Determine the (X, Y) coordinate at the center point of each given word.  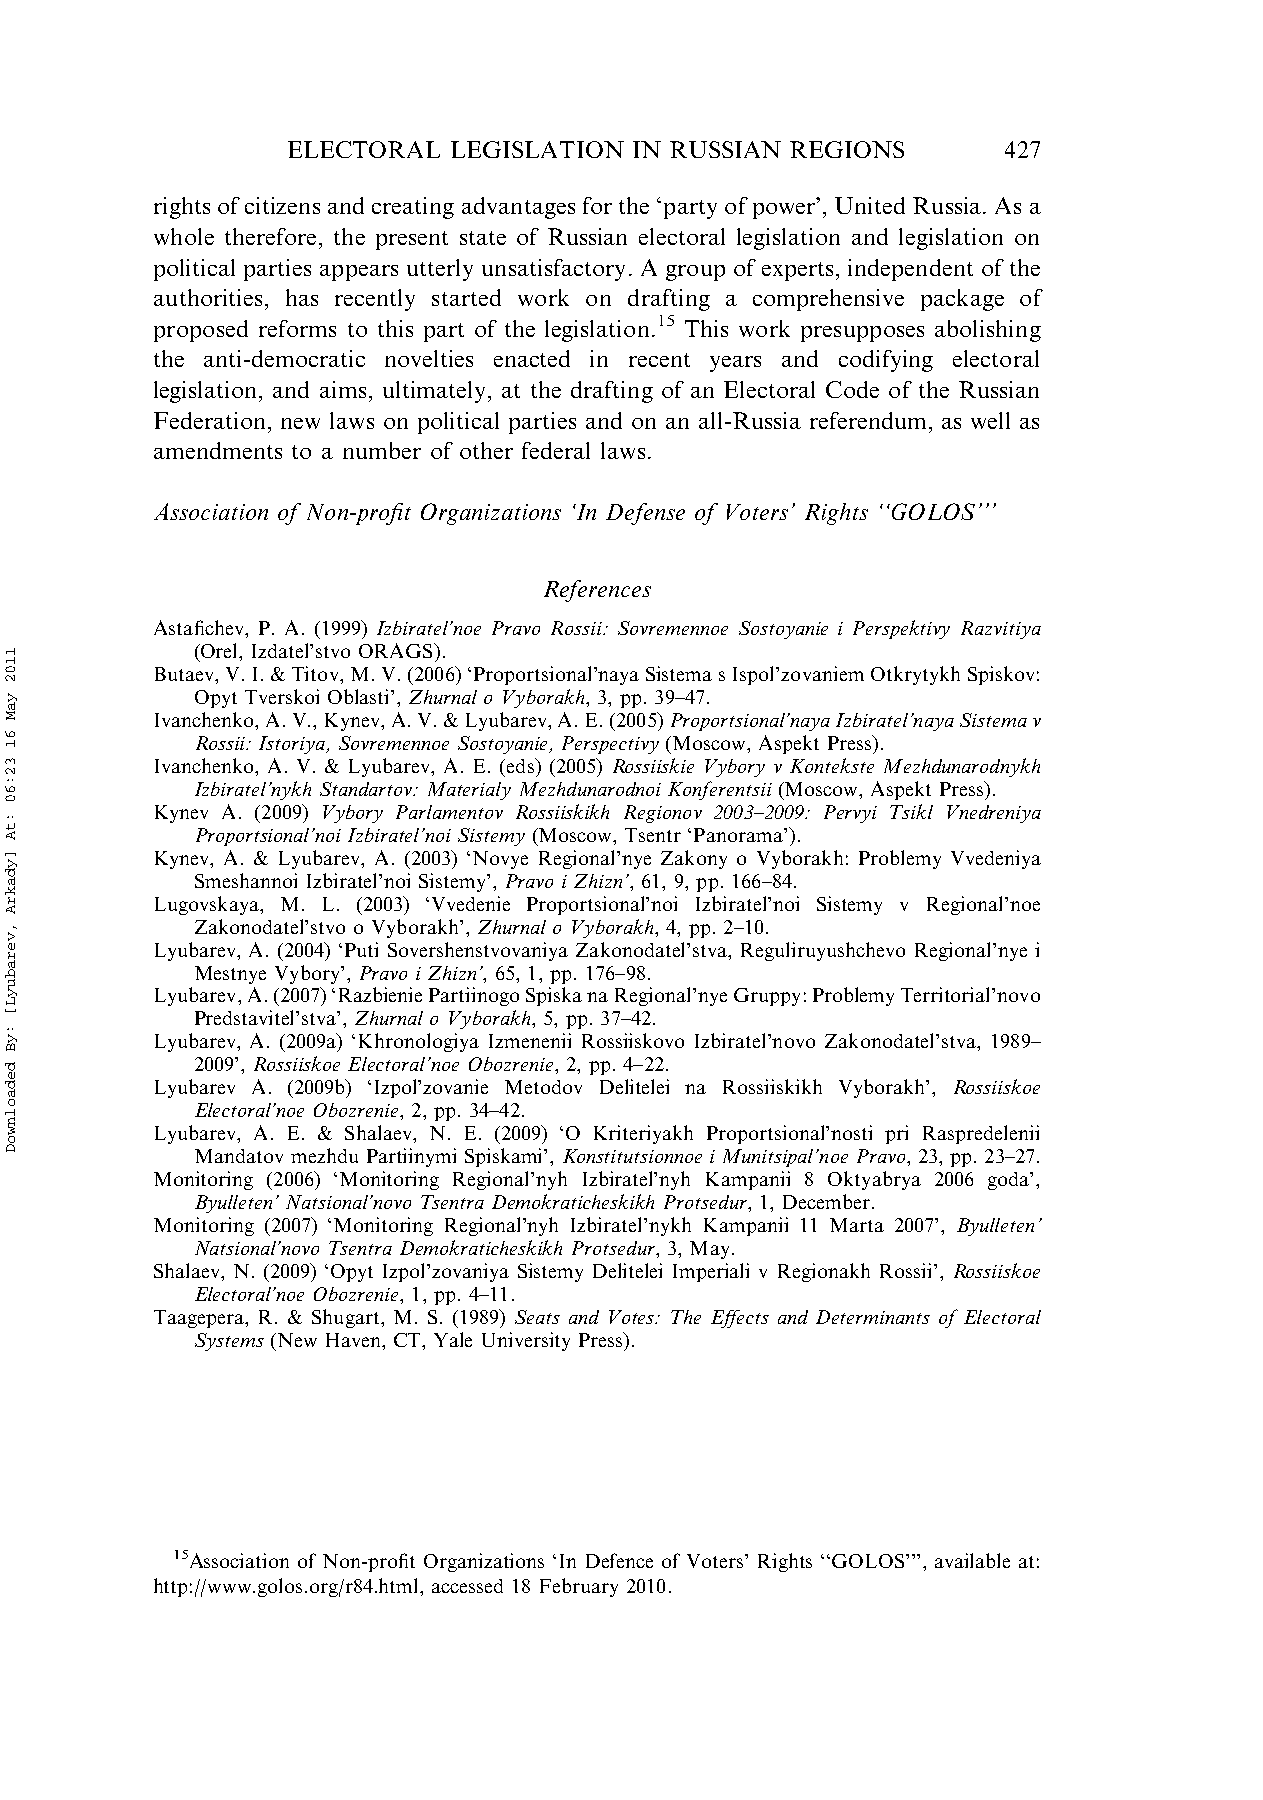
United (870, 205)
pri (896, 1134)
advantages (518, 208)
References (597, 591)
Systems (229, 1342)
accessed (467, 1586)
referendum (870, 420)
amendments (218, 450)
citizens (282, 205)
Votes (633, 1317)
